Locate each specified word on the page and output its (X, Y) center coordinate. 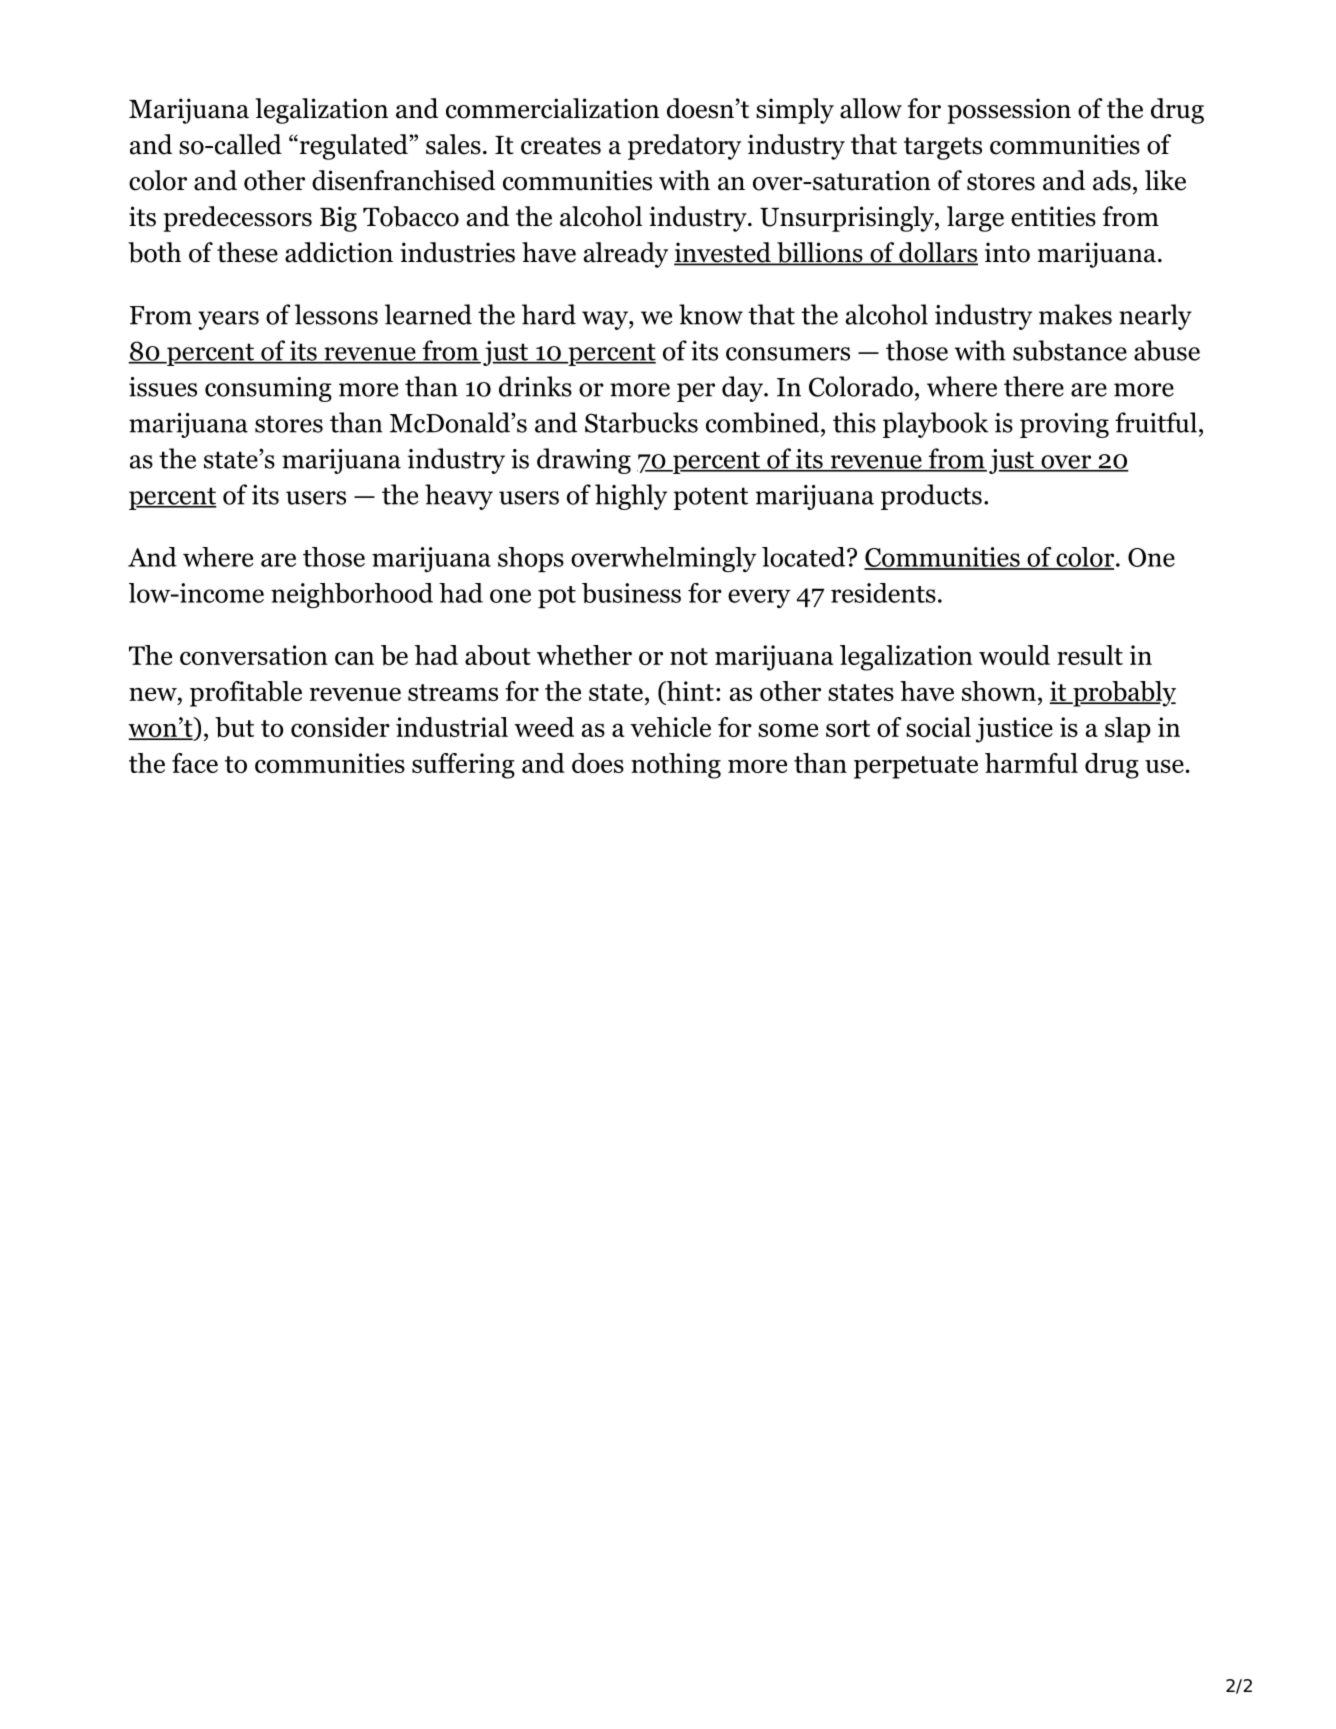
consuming (268, 389)
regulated (353, 147)
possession (1009, 111)
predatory (684, 147)
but (234, 727)
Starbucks (641, 422)
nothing (676, 766)
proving (1064, 425)
